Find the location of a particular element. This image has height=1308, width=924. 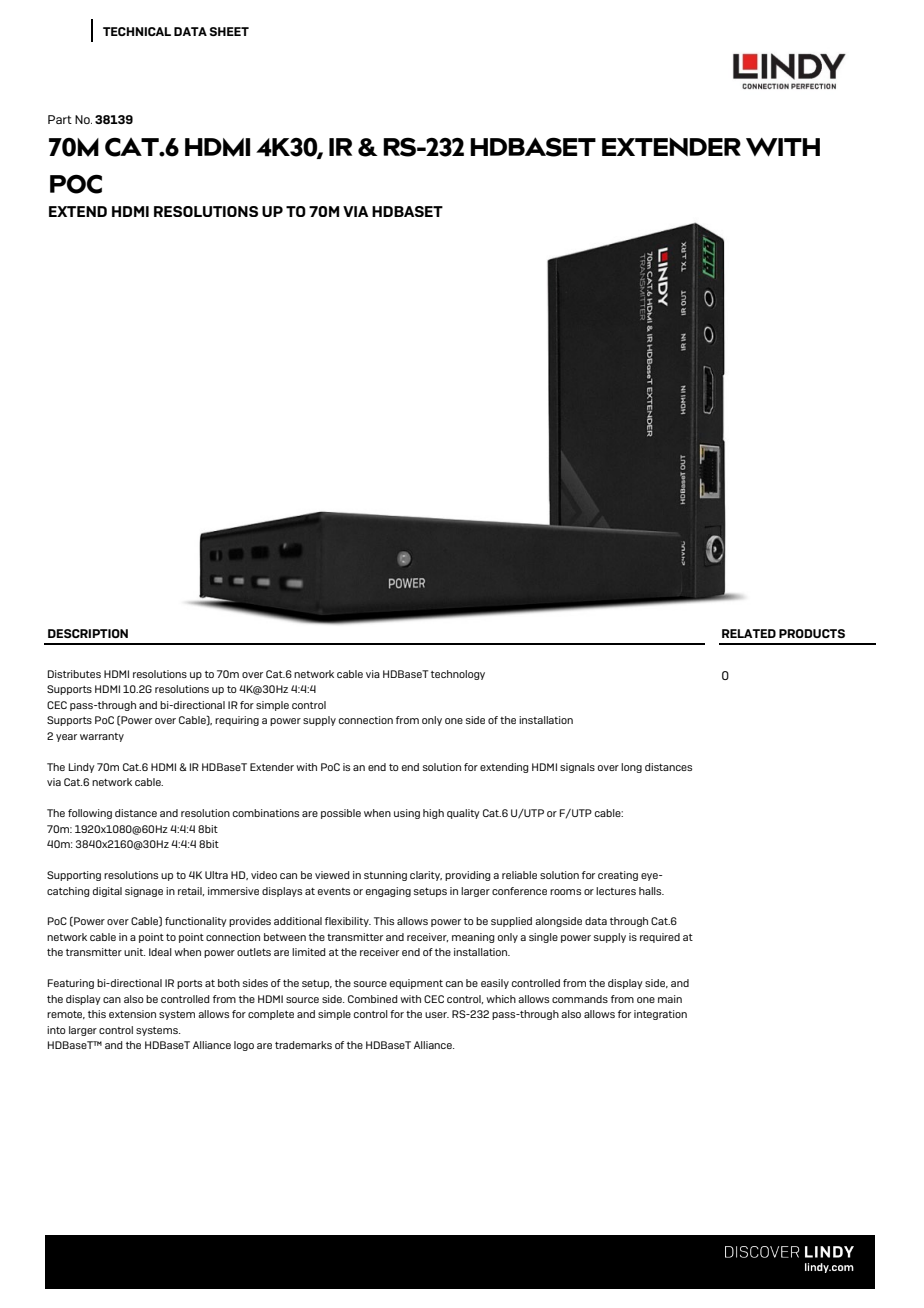

extension is located at coordinates (132, 1014).
